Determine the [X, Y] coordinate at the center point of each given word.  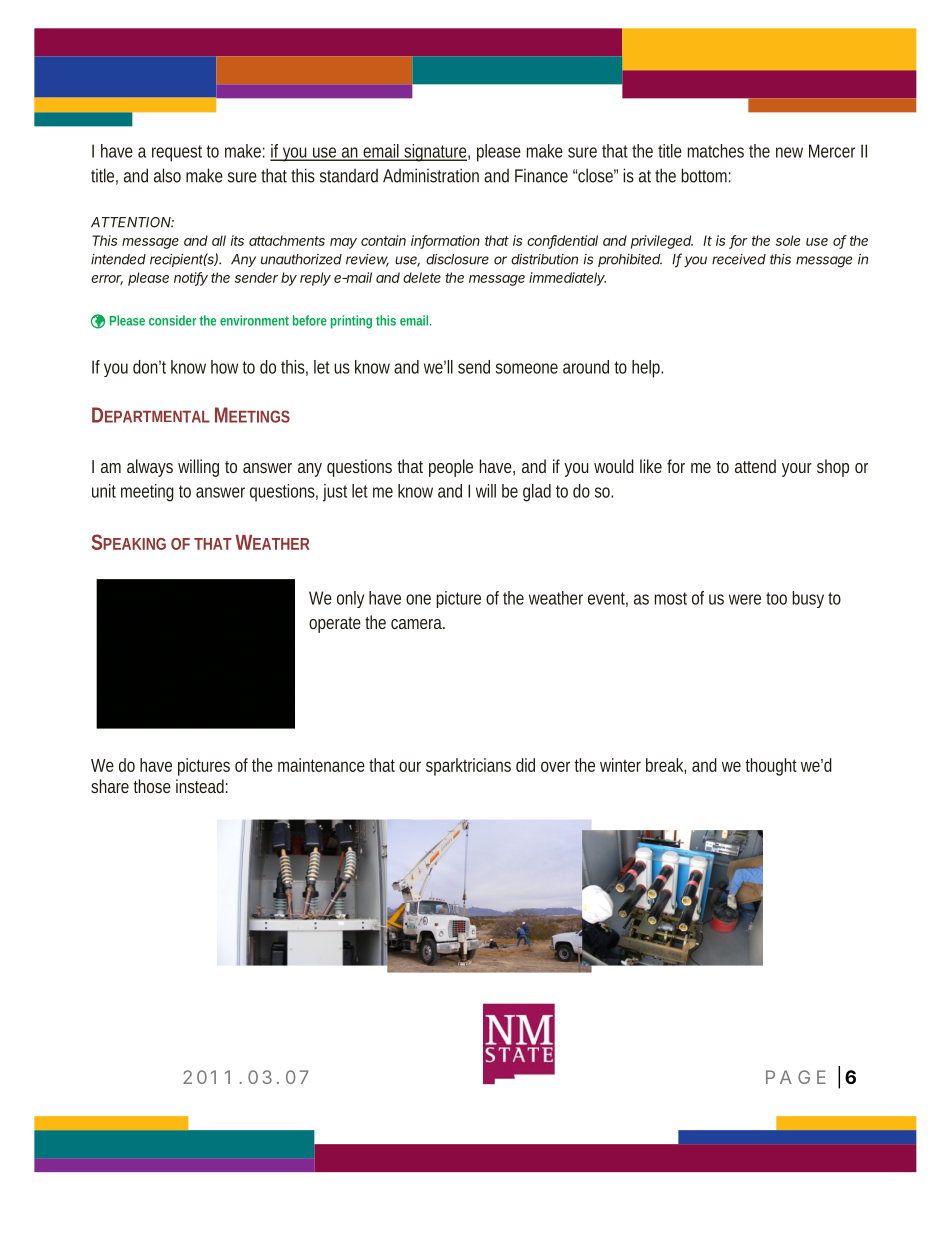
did [525, 765]
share [110, 786]
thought [771, 767]
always [150, 468]
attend [755, 466]
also [167, 175]
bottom [706, 175]
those [152, 786]
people [451, 468]
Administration [431, 175]
